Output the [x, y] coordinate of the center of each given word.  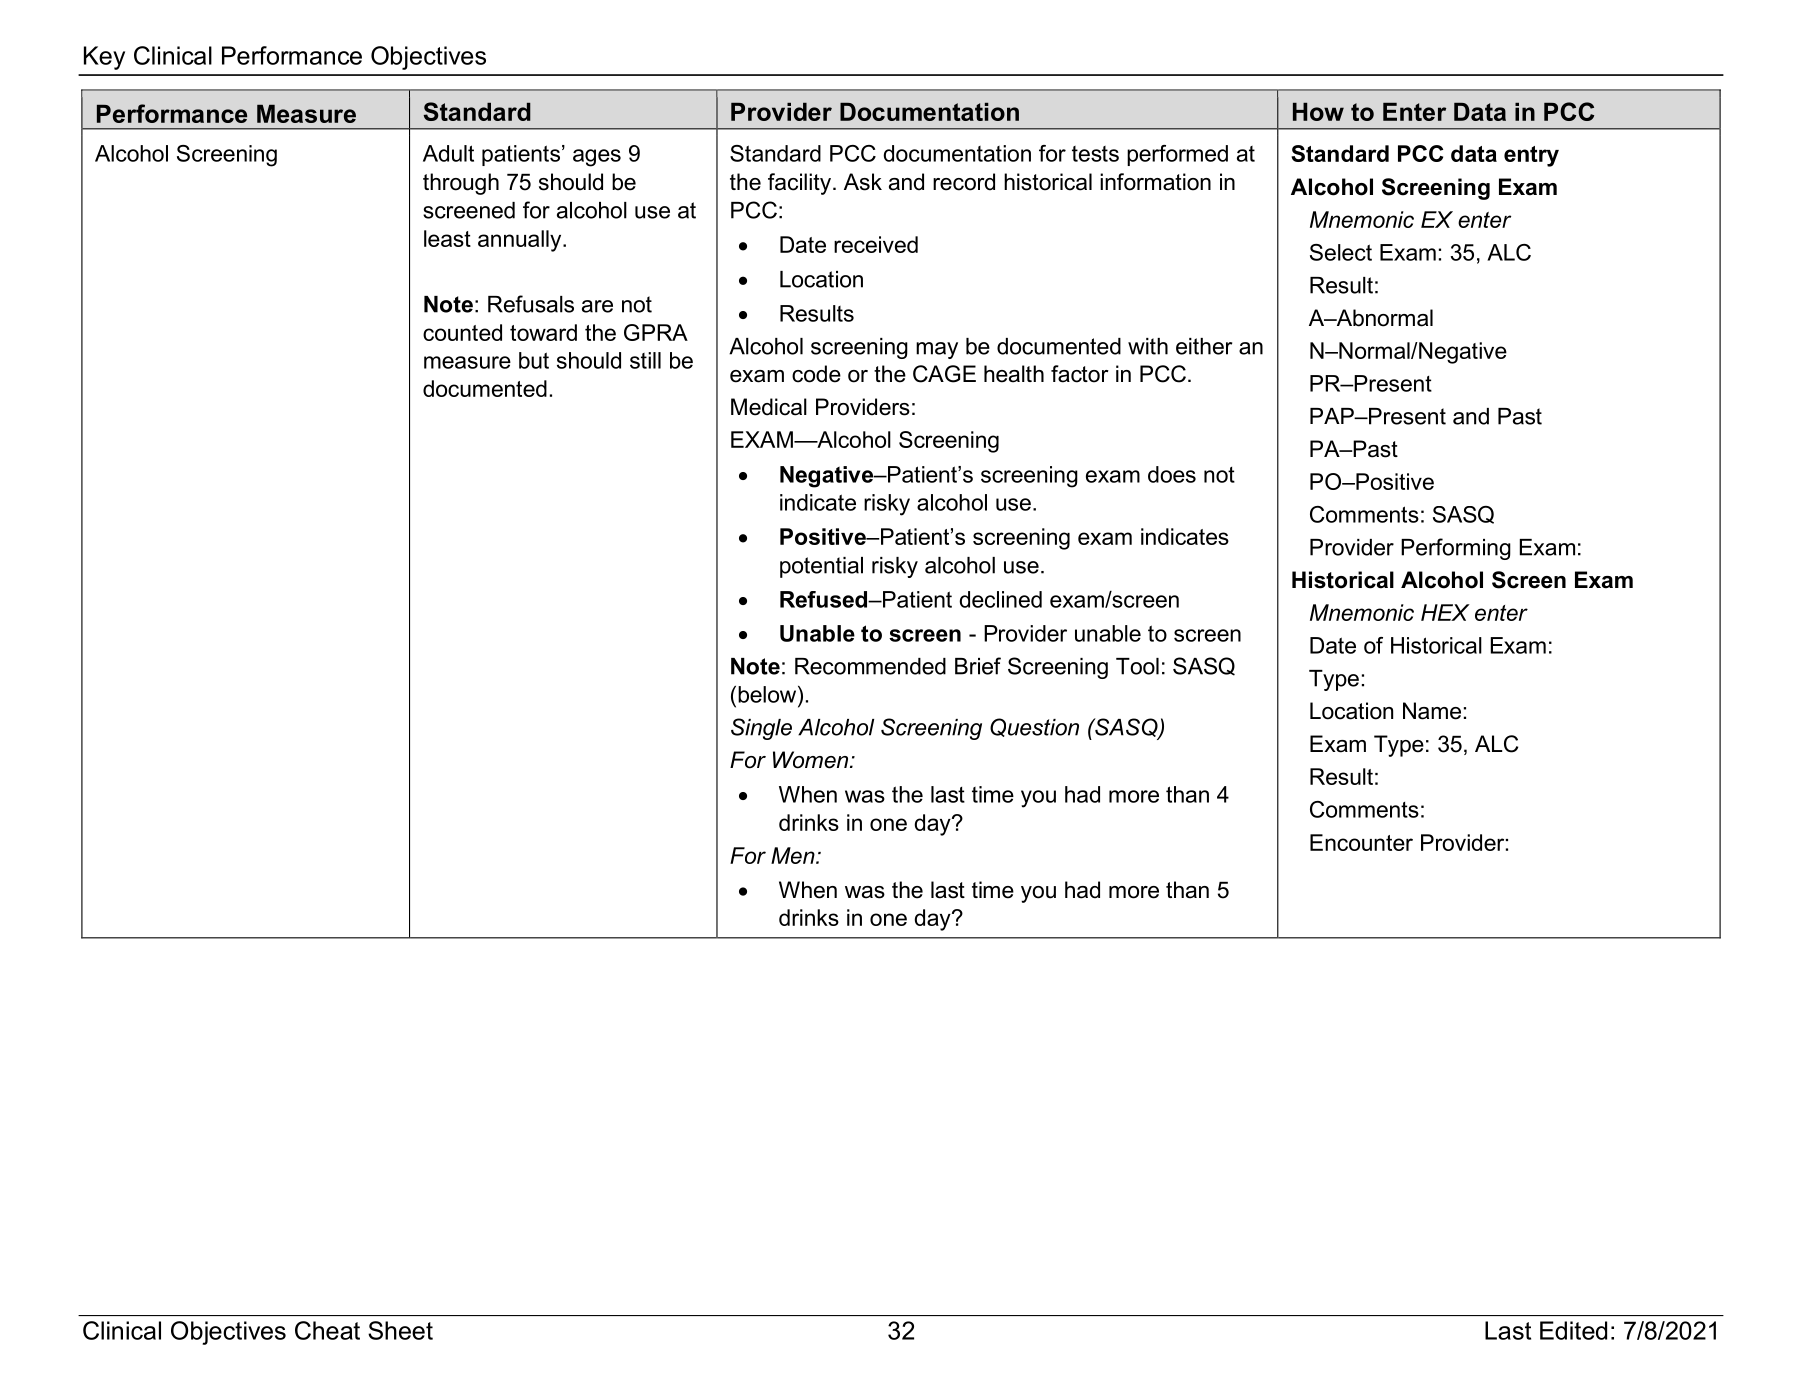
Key [104, 58]
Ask [863, 182]
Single [761, 729]
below [768, 694]
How [1318, 112]
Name [1432, 711]
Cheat [327, 1330]
